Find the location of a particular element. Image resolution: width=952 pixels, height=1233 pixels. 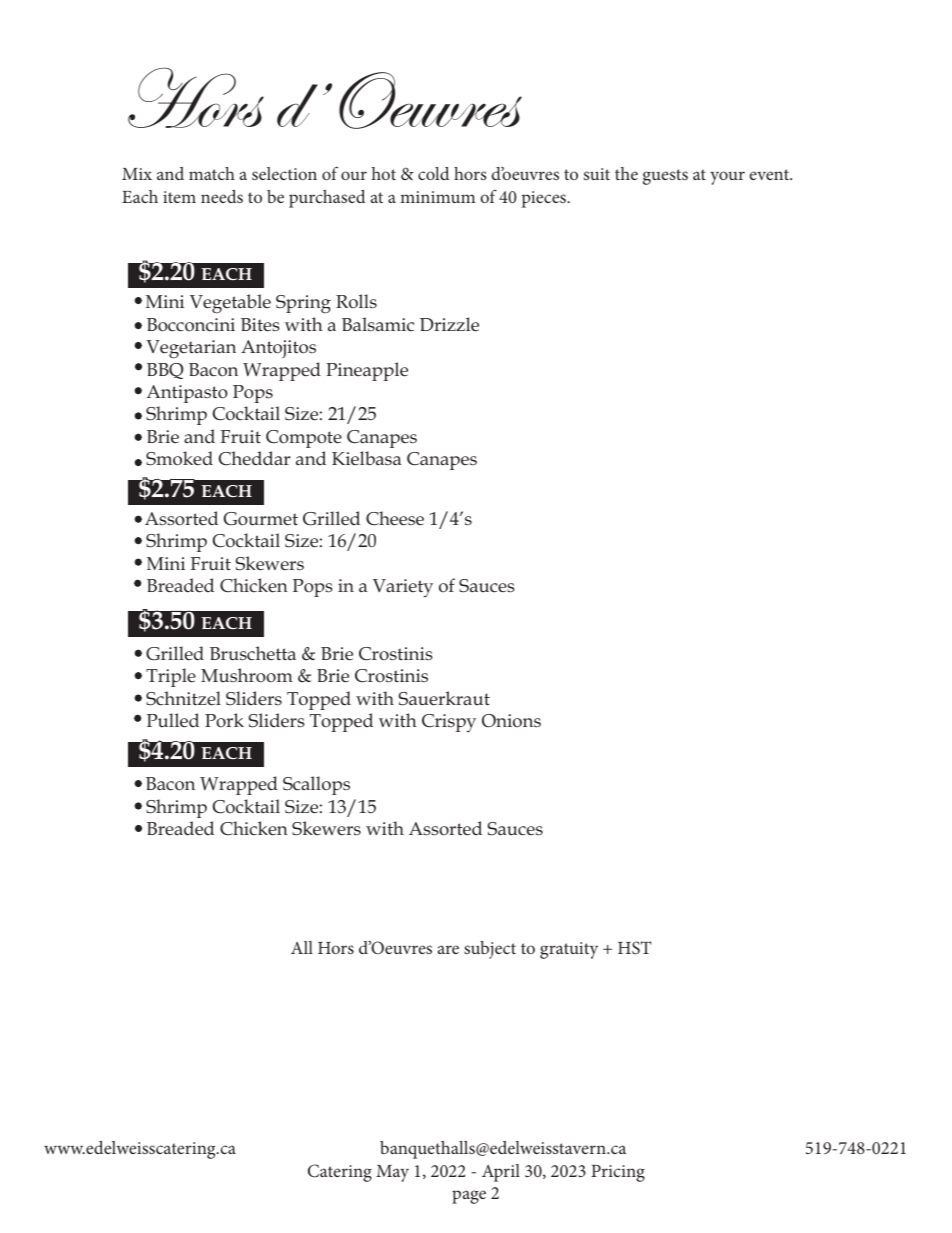

Schnitzel is located at coordinates (183, 698).
